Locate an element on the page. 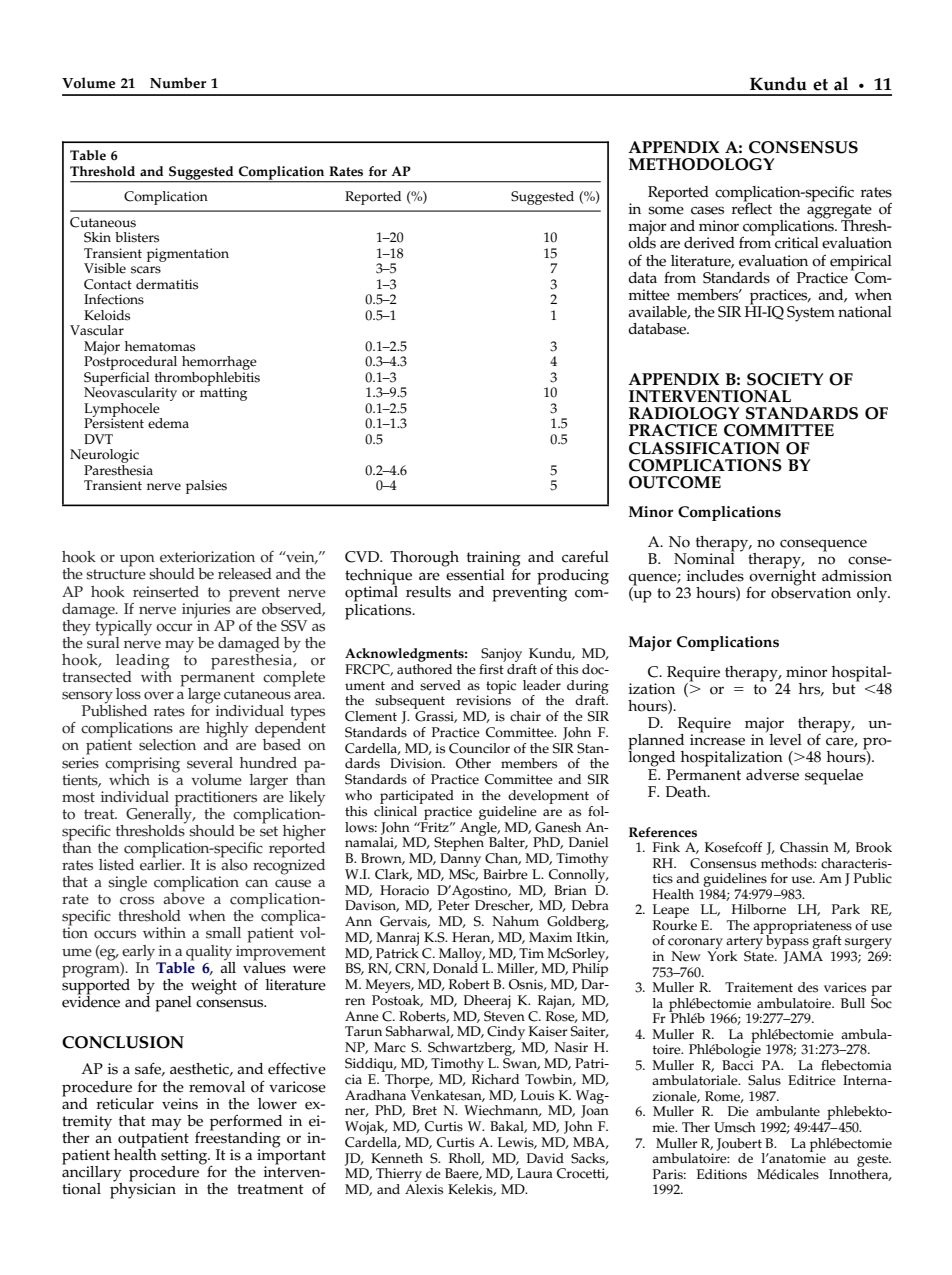 The width and height of the document is (952, 1275). setting is located at coordinates (185, 1158).
